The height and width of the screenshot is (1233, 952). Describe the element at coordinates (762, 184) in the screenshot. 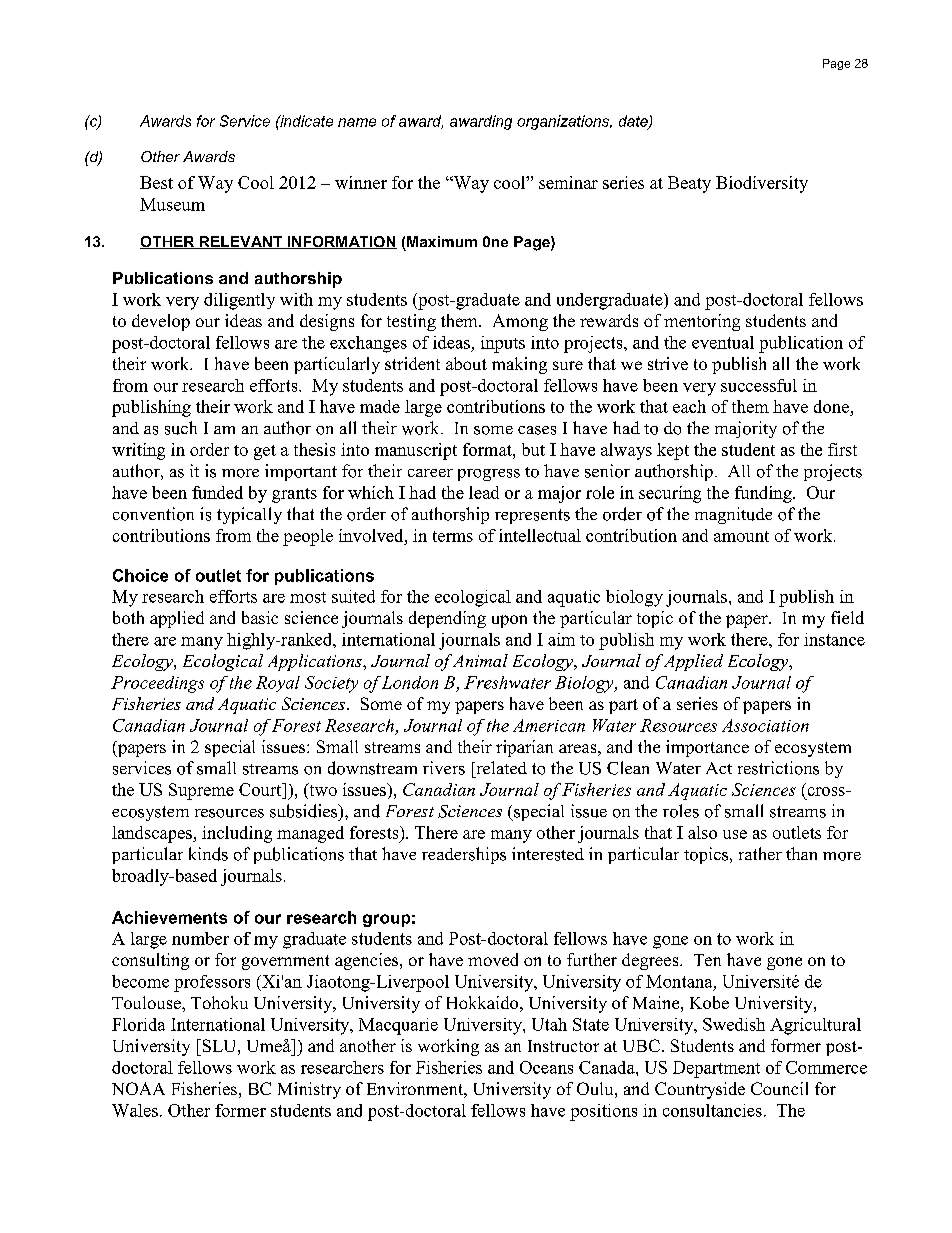

I see `Biodiversity` at that location.
